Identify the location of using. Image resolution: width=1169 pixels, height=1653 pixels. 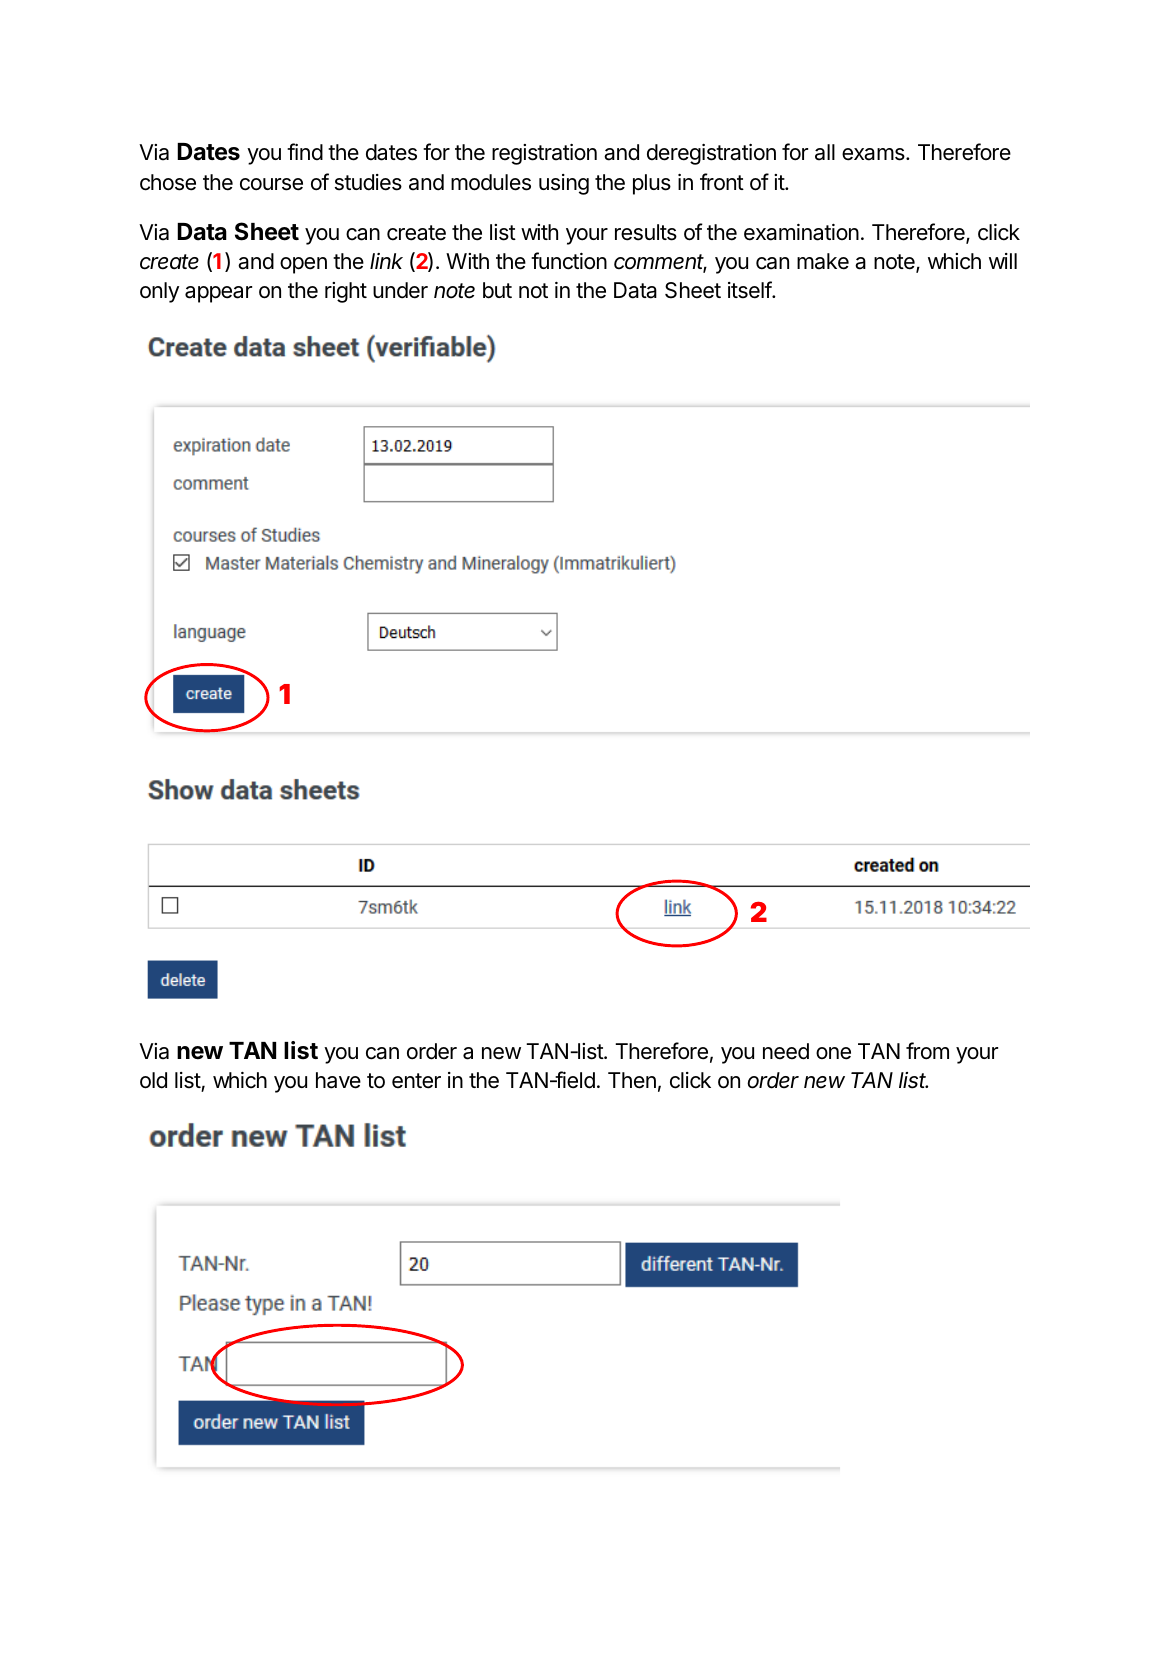
(564, 184).
